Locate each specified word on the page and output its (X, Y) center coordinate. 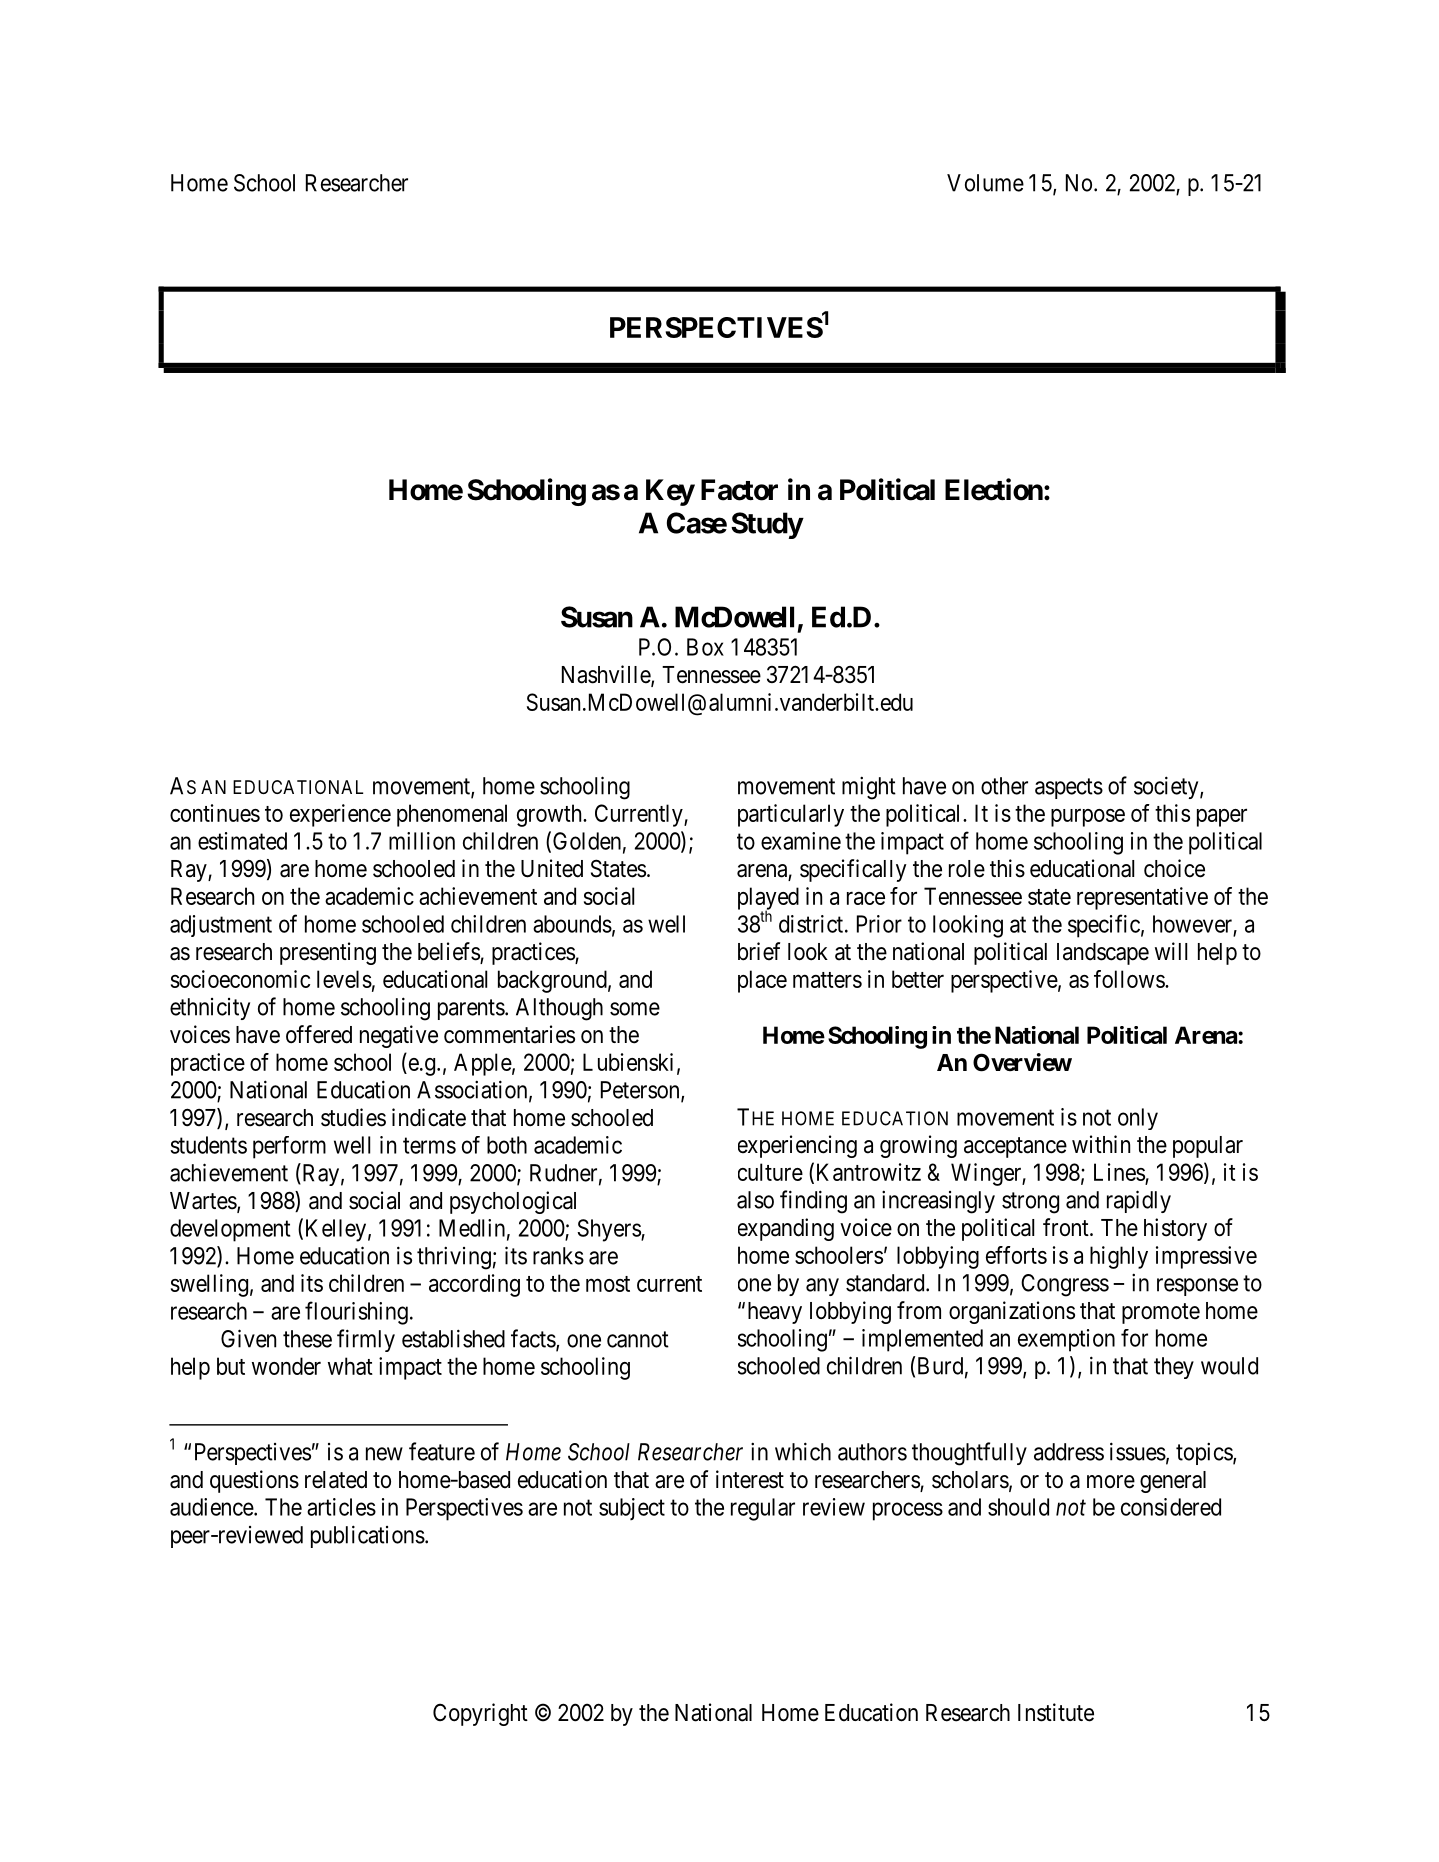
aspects (1069, 788)
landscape (1103, 954)
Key (670, 492)
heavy (775, 1313)
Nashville (607, 675)
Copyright (480, 1714)
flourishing (356, 1313)
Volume (985, 183)
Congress (1065, 1285)
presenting (328, 953)
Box (705, 647)
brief (759, 951)
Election (994, 489)
